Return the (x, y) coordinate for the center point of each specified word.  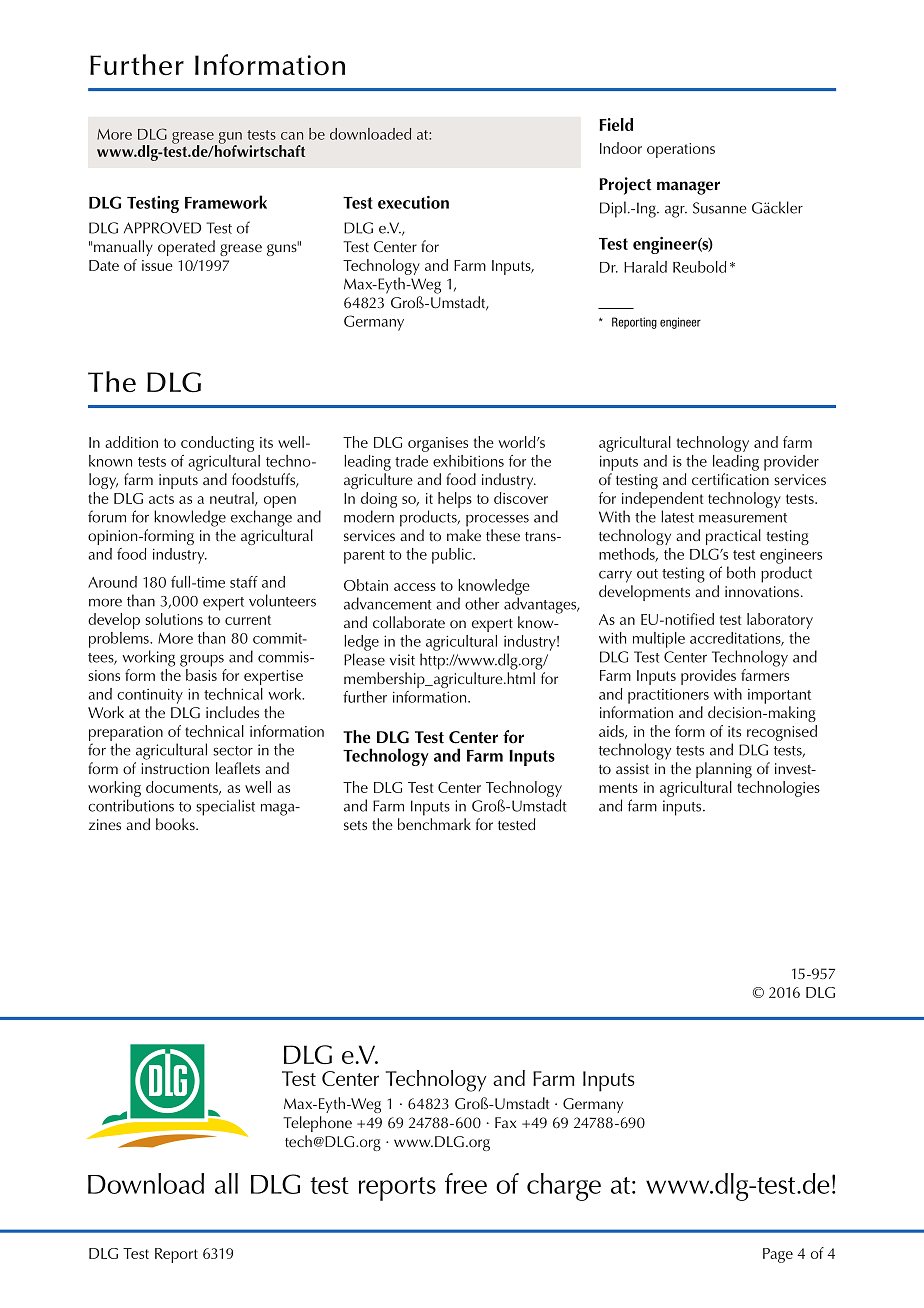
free (466, 1183)
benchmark (434, 824)
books (176, 824)
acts (161, 499)
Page (778, 1255)
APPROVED (162, 228)
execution (413, 202)
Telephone (317, 1124)
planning (724, 770)
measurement (743, 518)
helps (455, 500)
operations (681, 150)
